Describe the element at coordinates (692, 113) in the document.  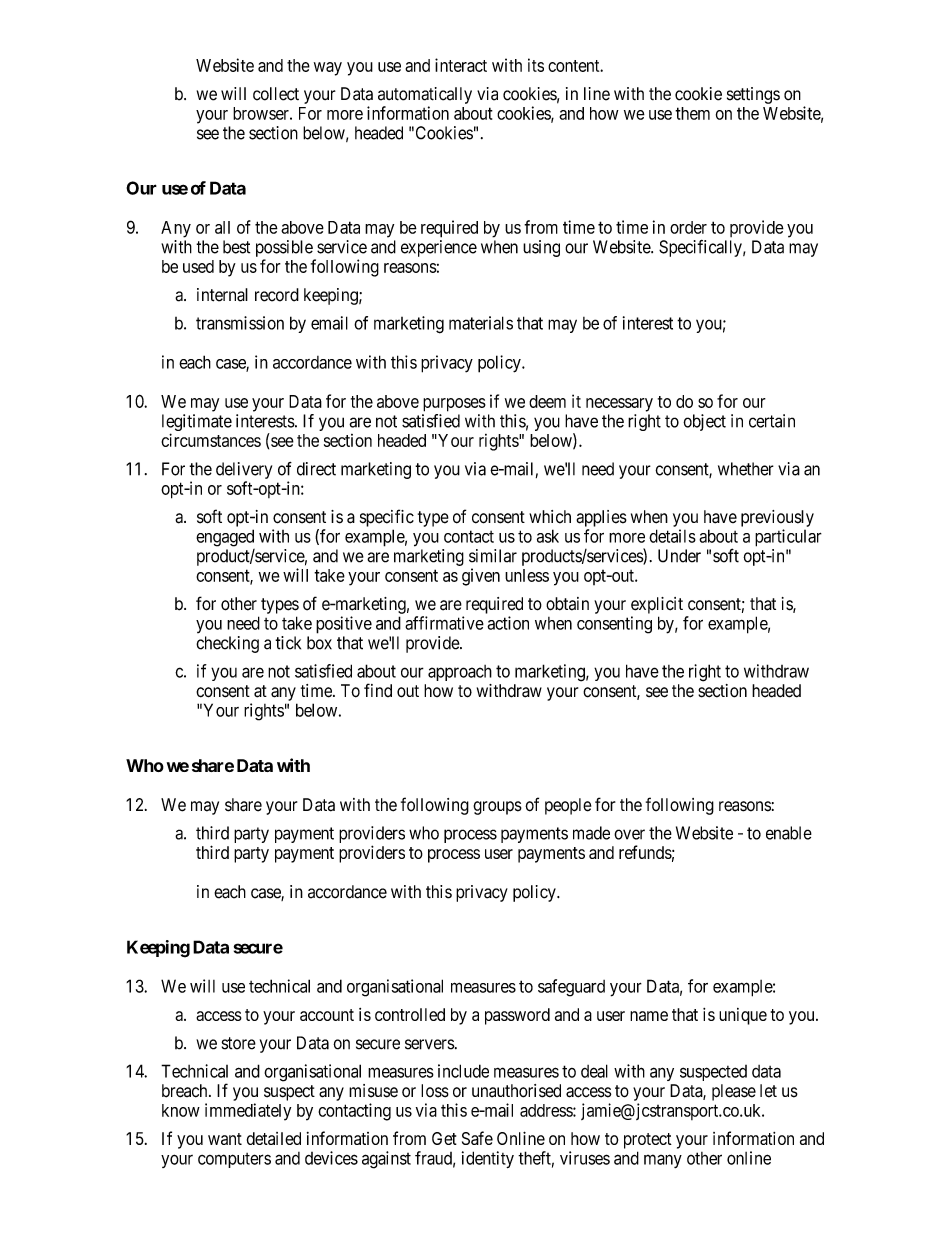
I see `them` at that location.
